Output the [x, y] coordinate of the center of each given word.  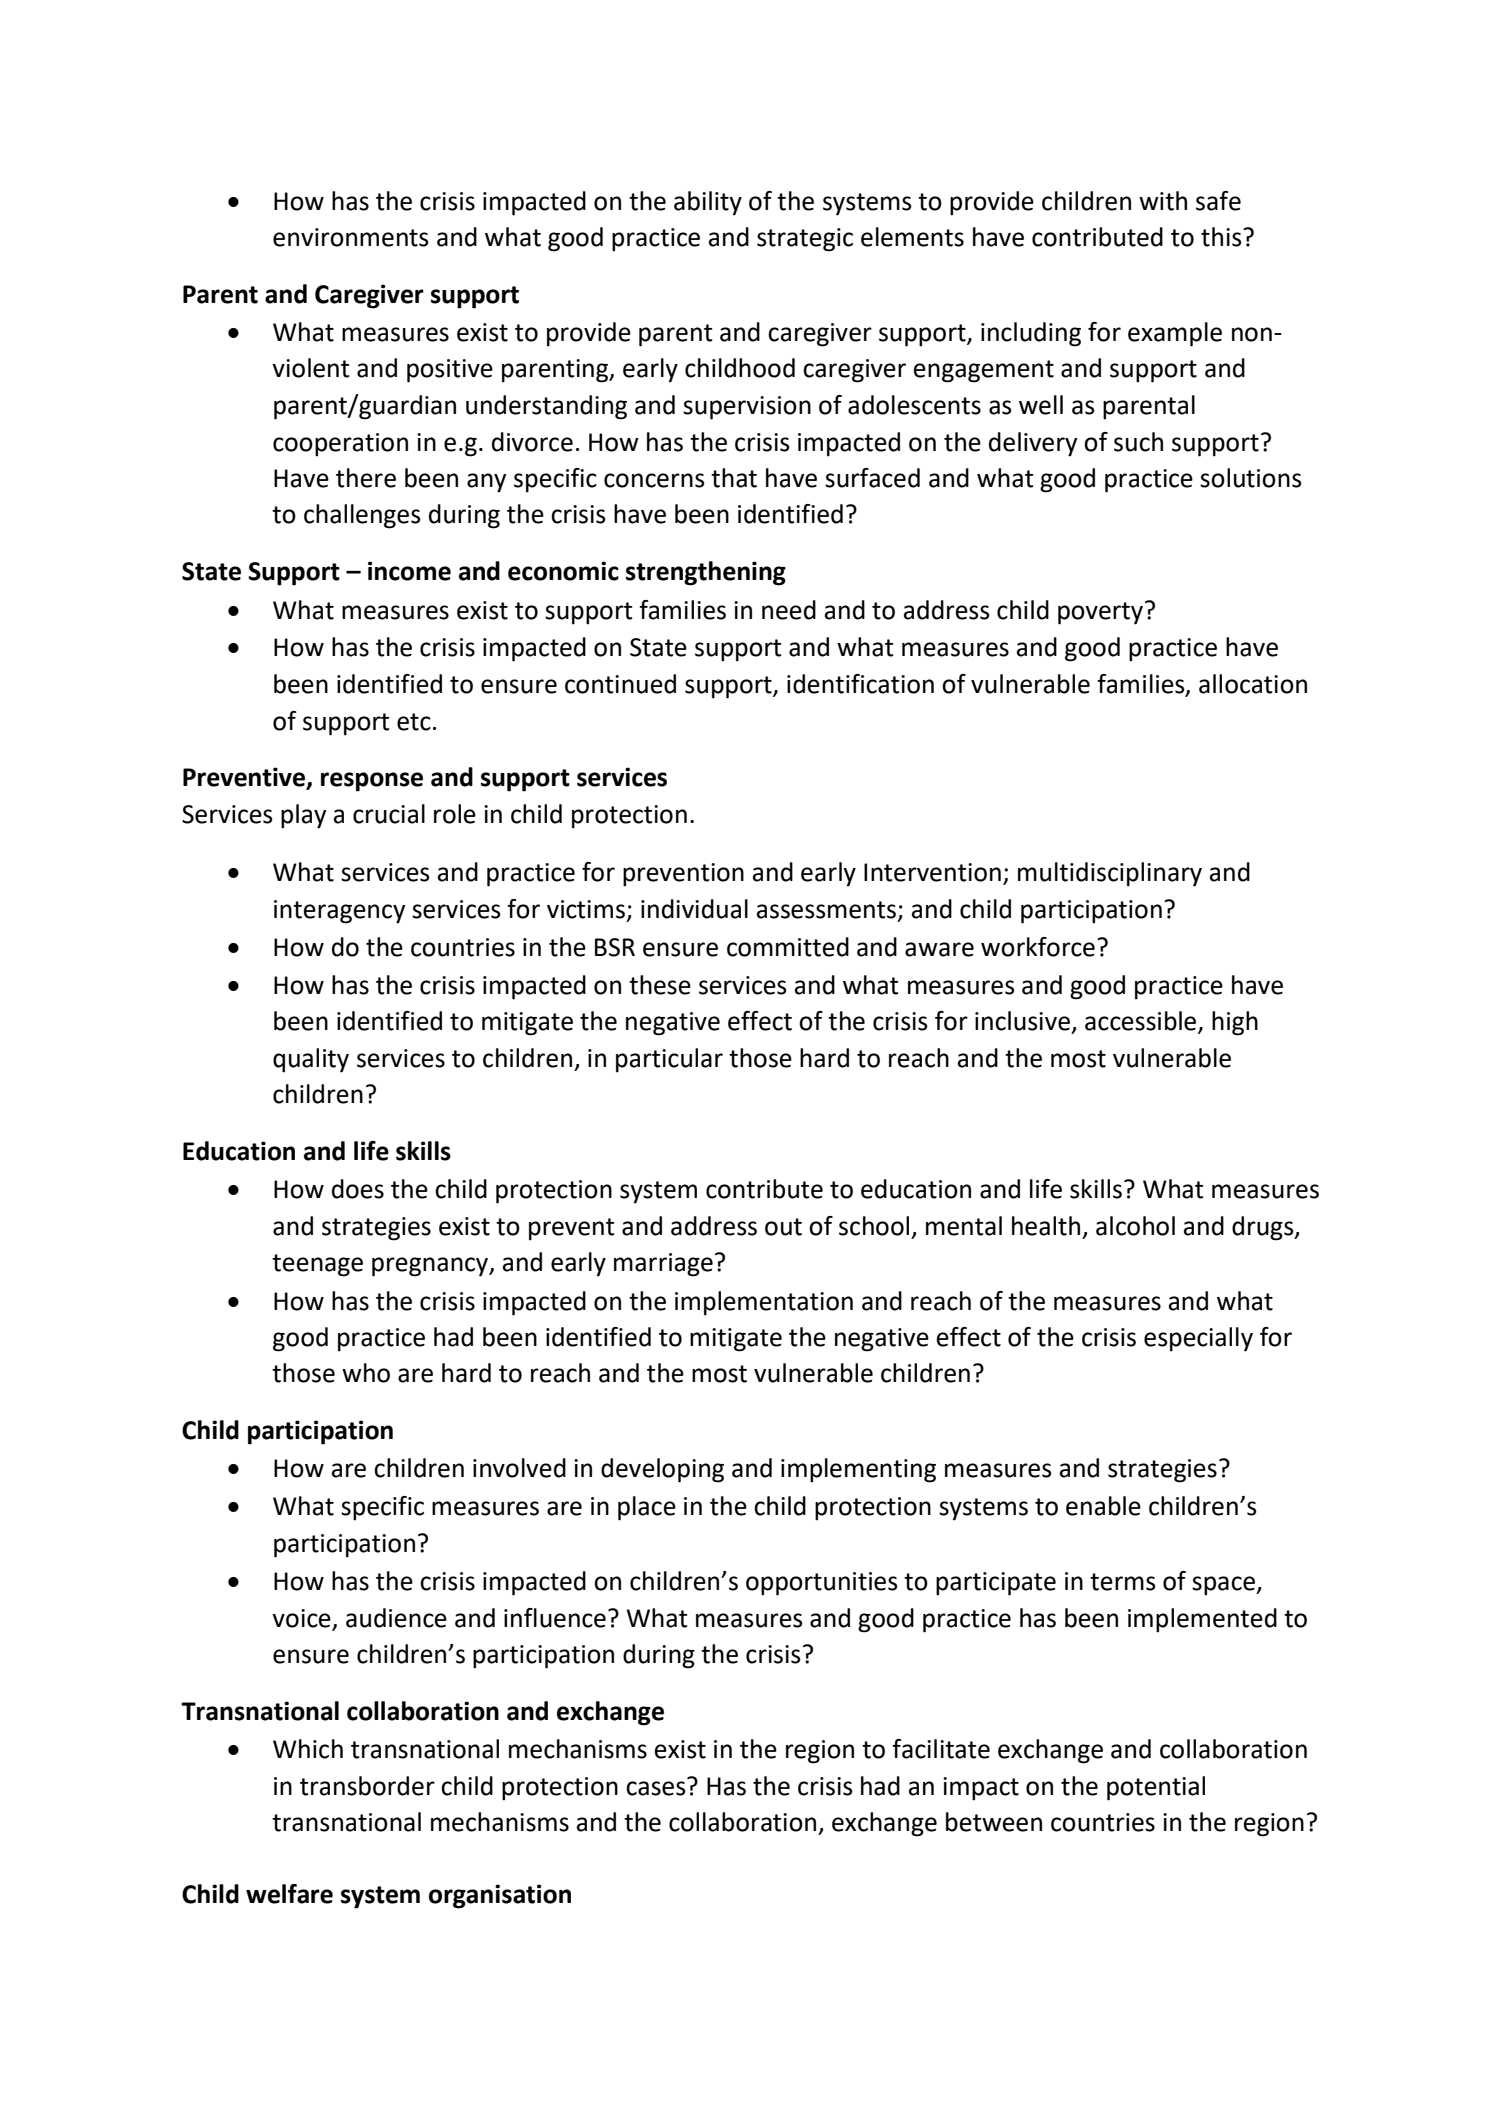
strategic [805, 240]
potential [1156, 1788]
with [1163, 201]
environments [351, 237]
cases [656, 1788]
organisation [500, 1896]
